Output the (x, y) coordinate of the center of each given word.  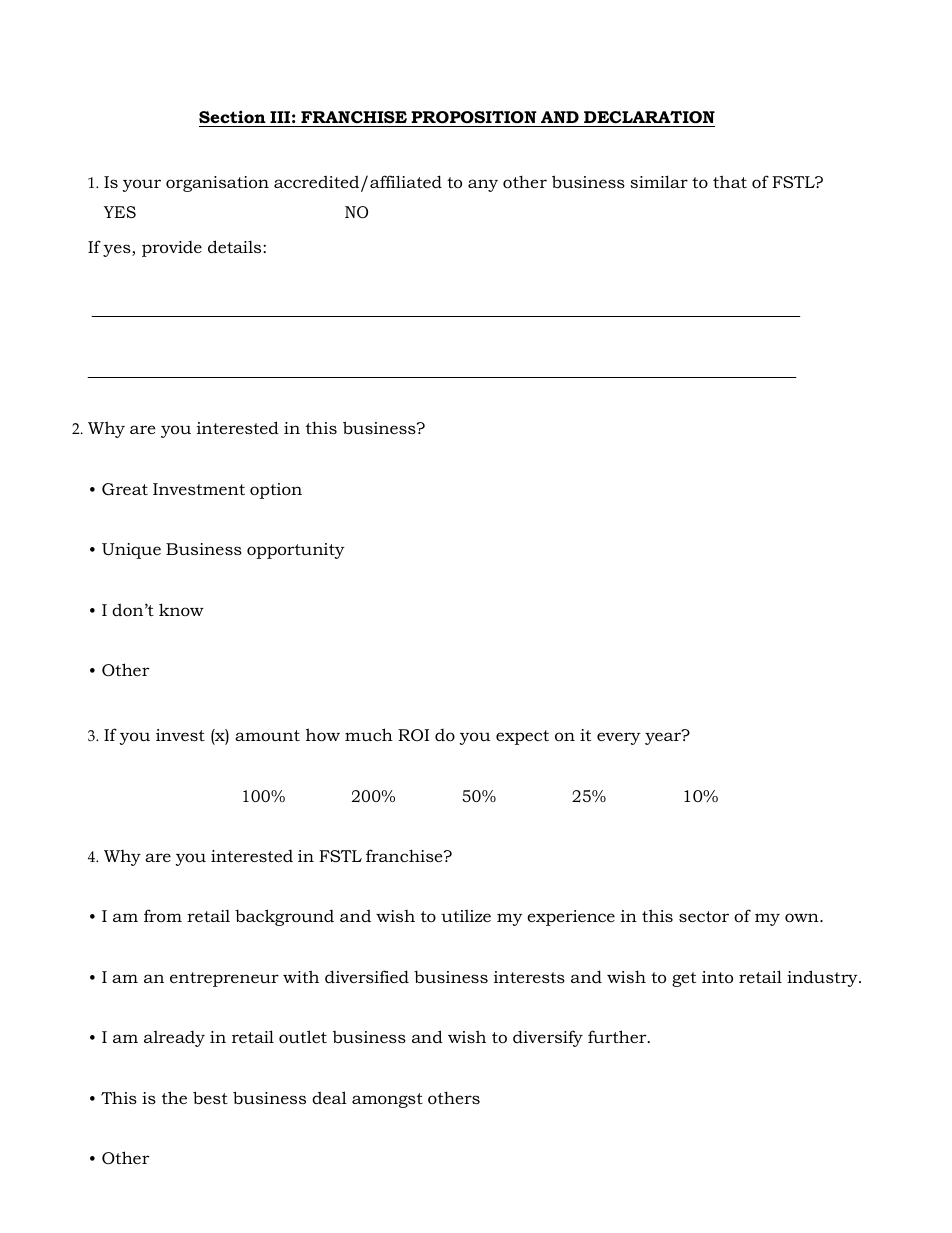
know (181, 609)
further (618, 1036)
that (730, 181)
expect (522, 737)
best (210, 1097)
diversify (548, 1038)
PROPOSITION (474, 119)
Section (233, 118)
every (619, 738)
